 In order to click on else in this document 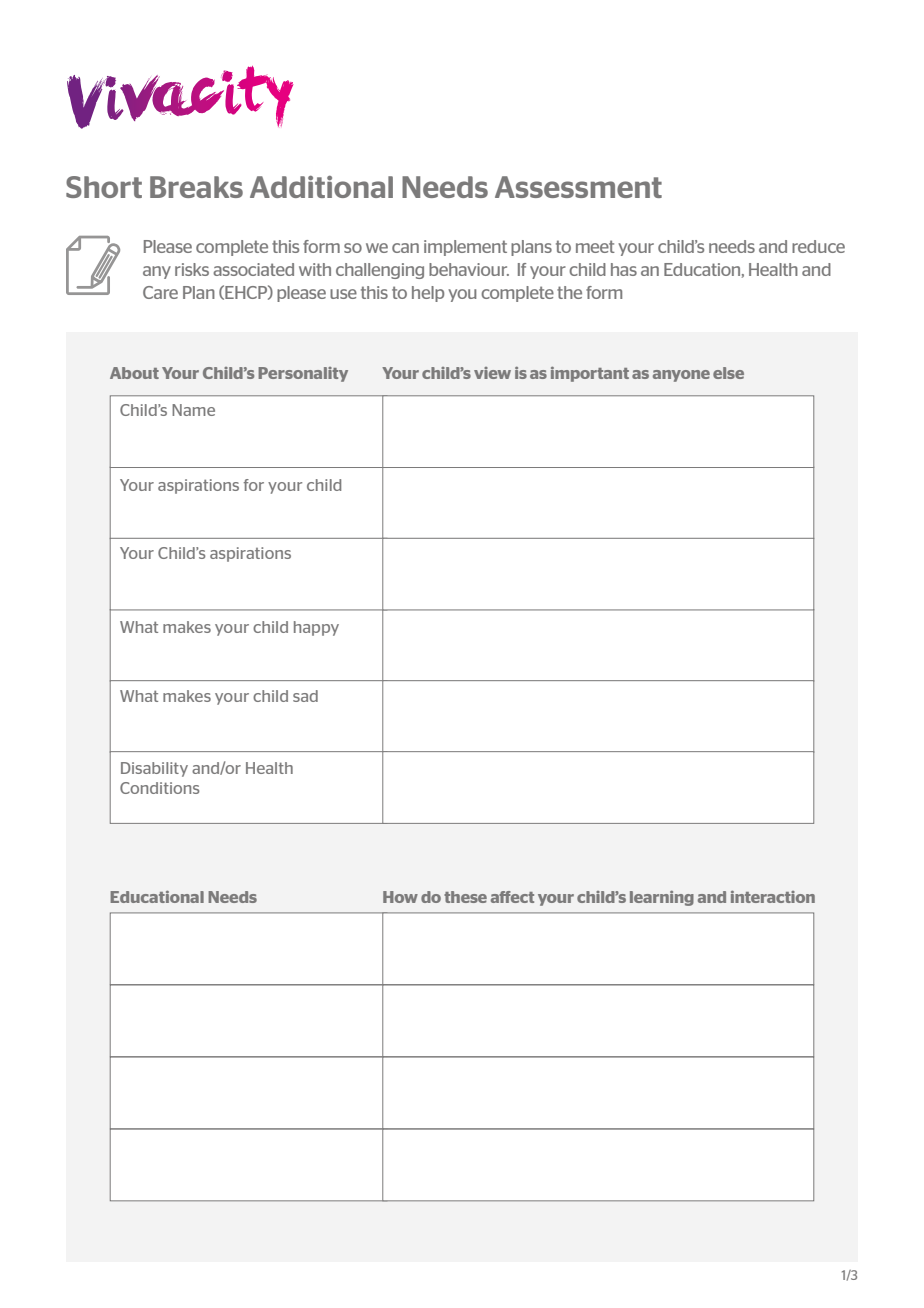, I will do `click(728, 373)`.
